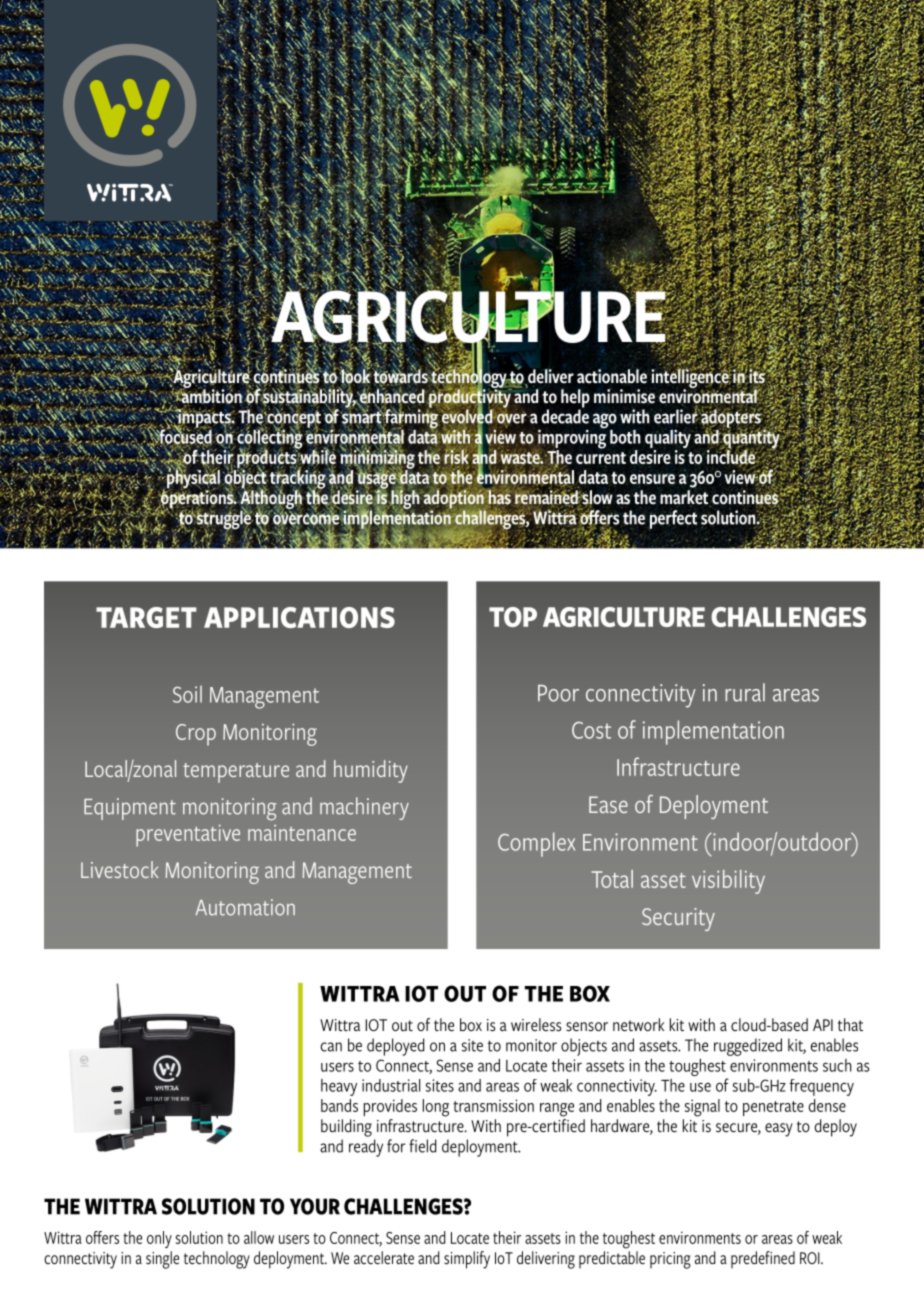 Image resolution: width=924 pixels, height=1308 pixels. I want to click on productivity, so click(470, 398).
